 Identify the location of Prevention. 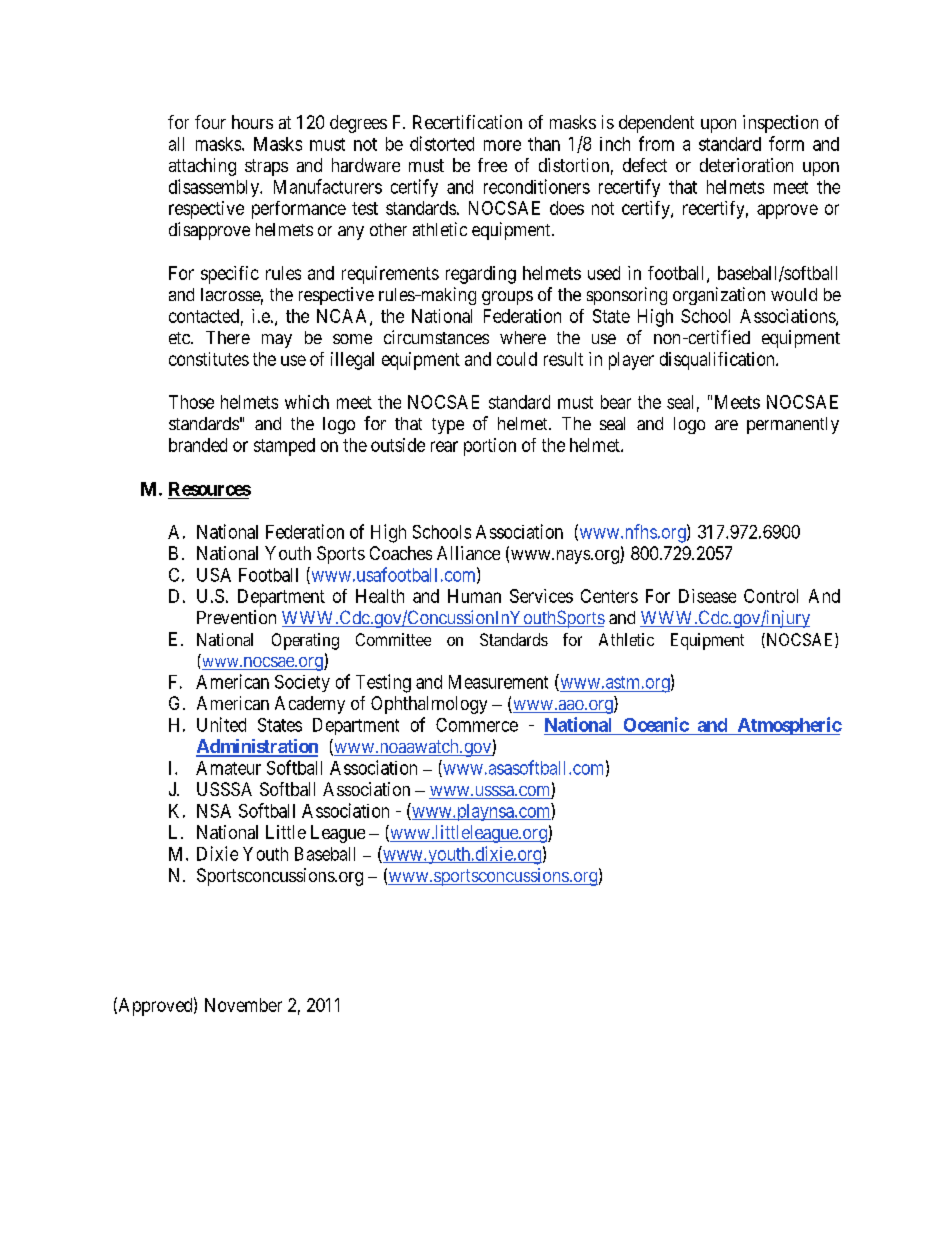
(236, 617).
